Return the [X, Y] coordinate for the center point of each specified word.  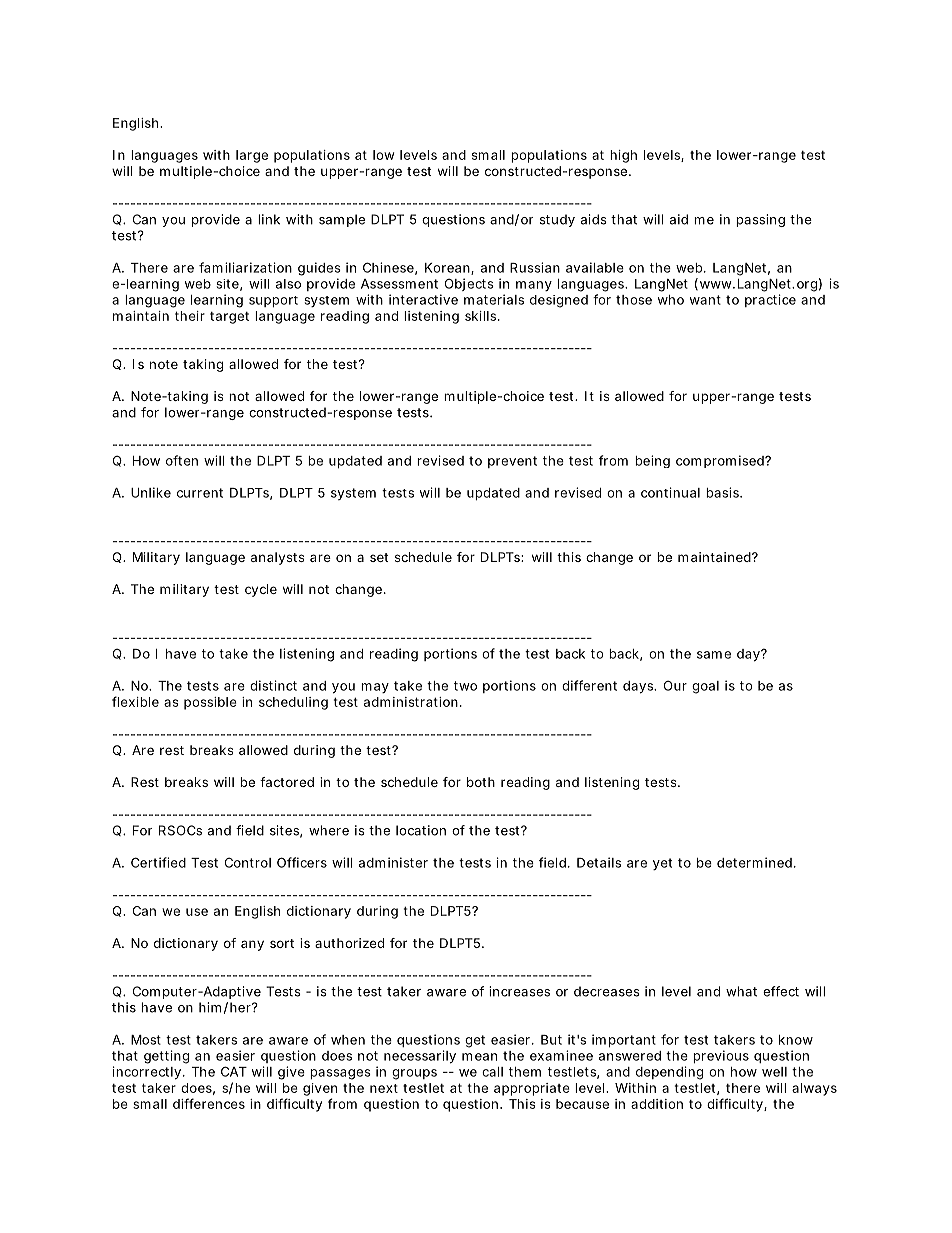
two [465, 686]
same [714, 655]
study [557, 220]
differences [209, 1103]
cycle [261, 590]
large [252, 156]
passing [760, 220]
